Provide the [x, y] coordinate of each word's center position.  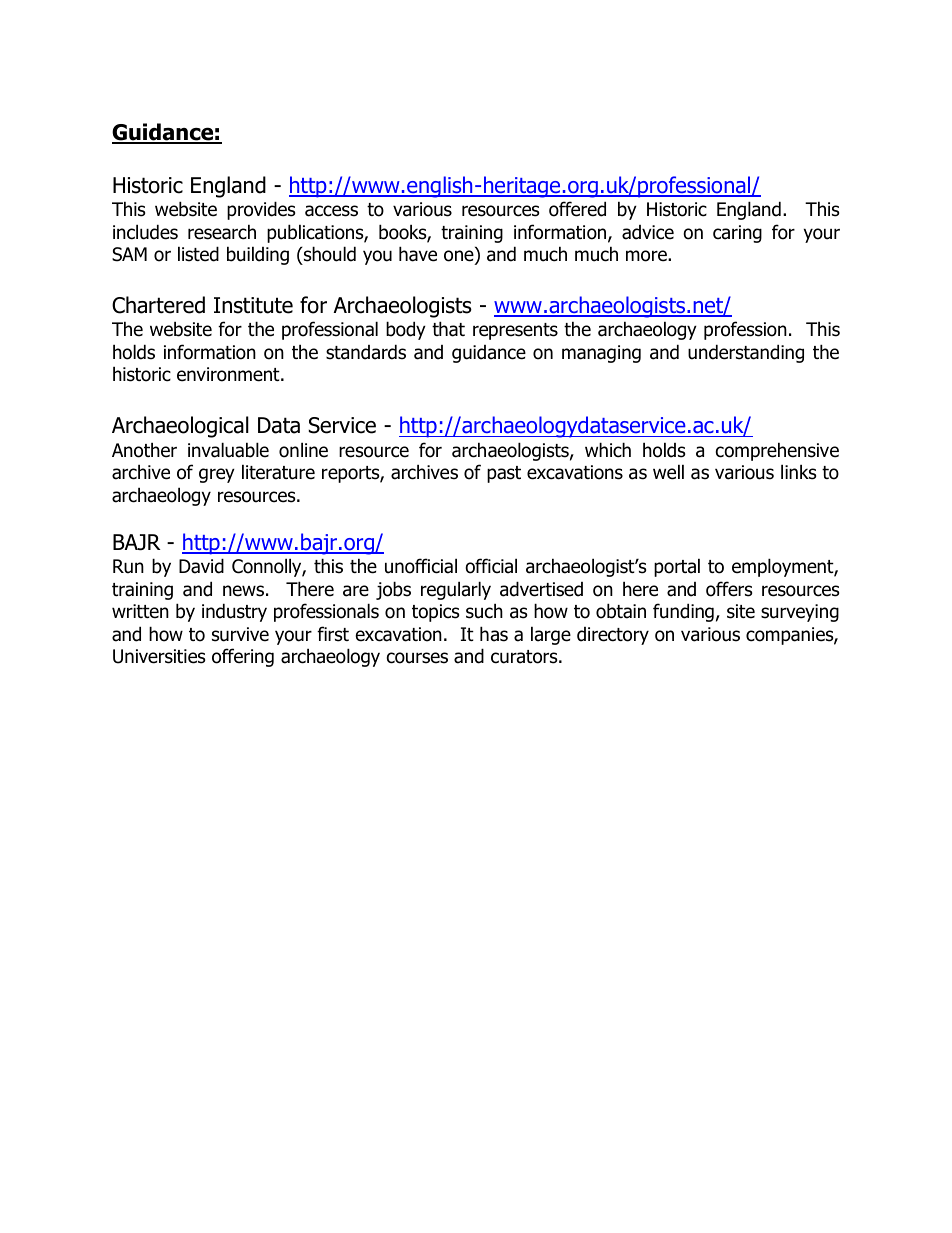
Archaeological [180, 427]
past [504, 474]
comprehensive [777, 451]
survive [240, 634]
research [222, 232]
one [460, 257]
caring [737, 234]
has [494, 634]
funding [683, 612]
